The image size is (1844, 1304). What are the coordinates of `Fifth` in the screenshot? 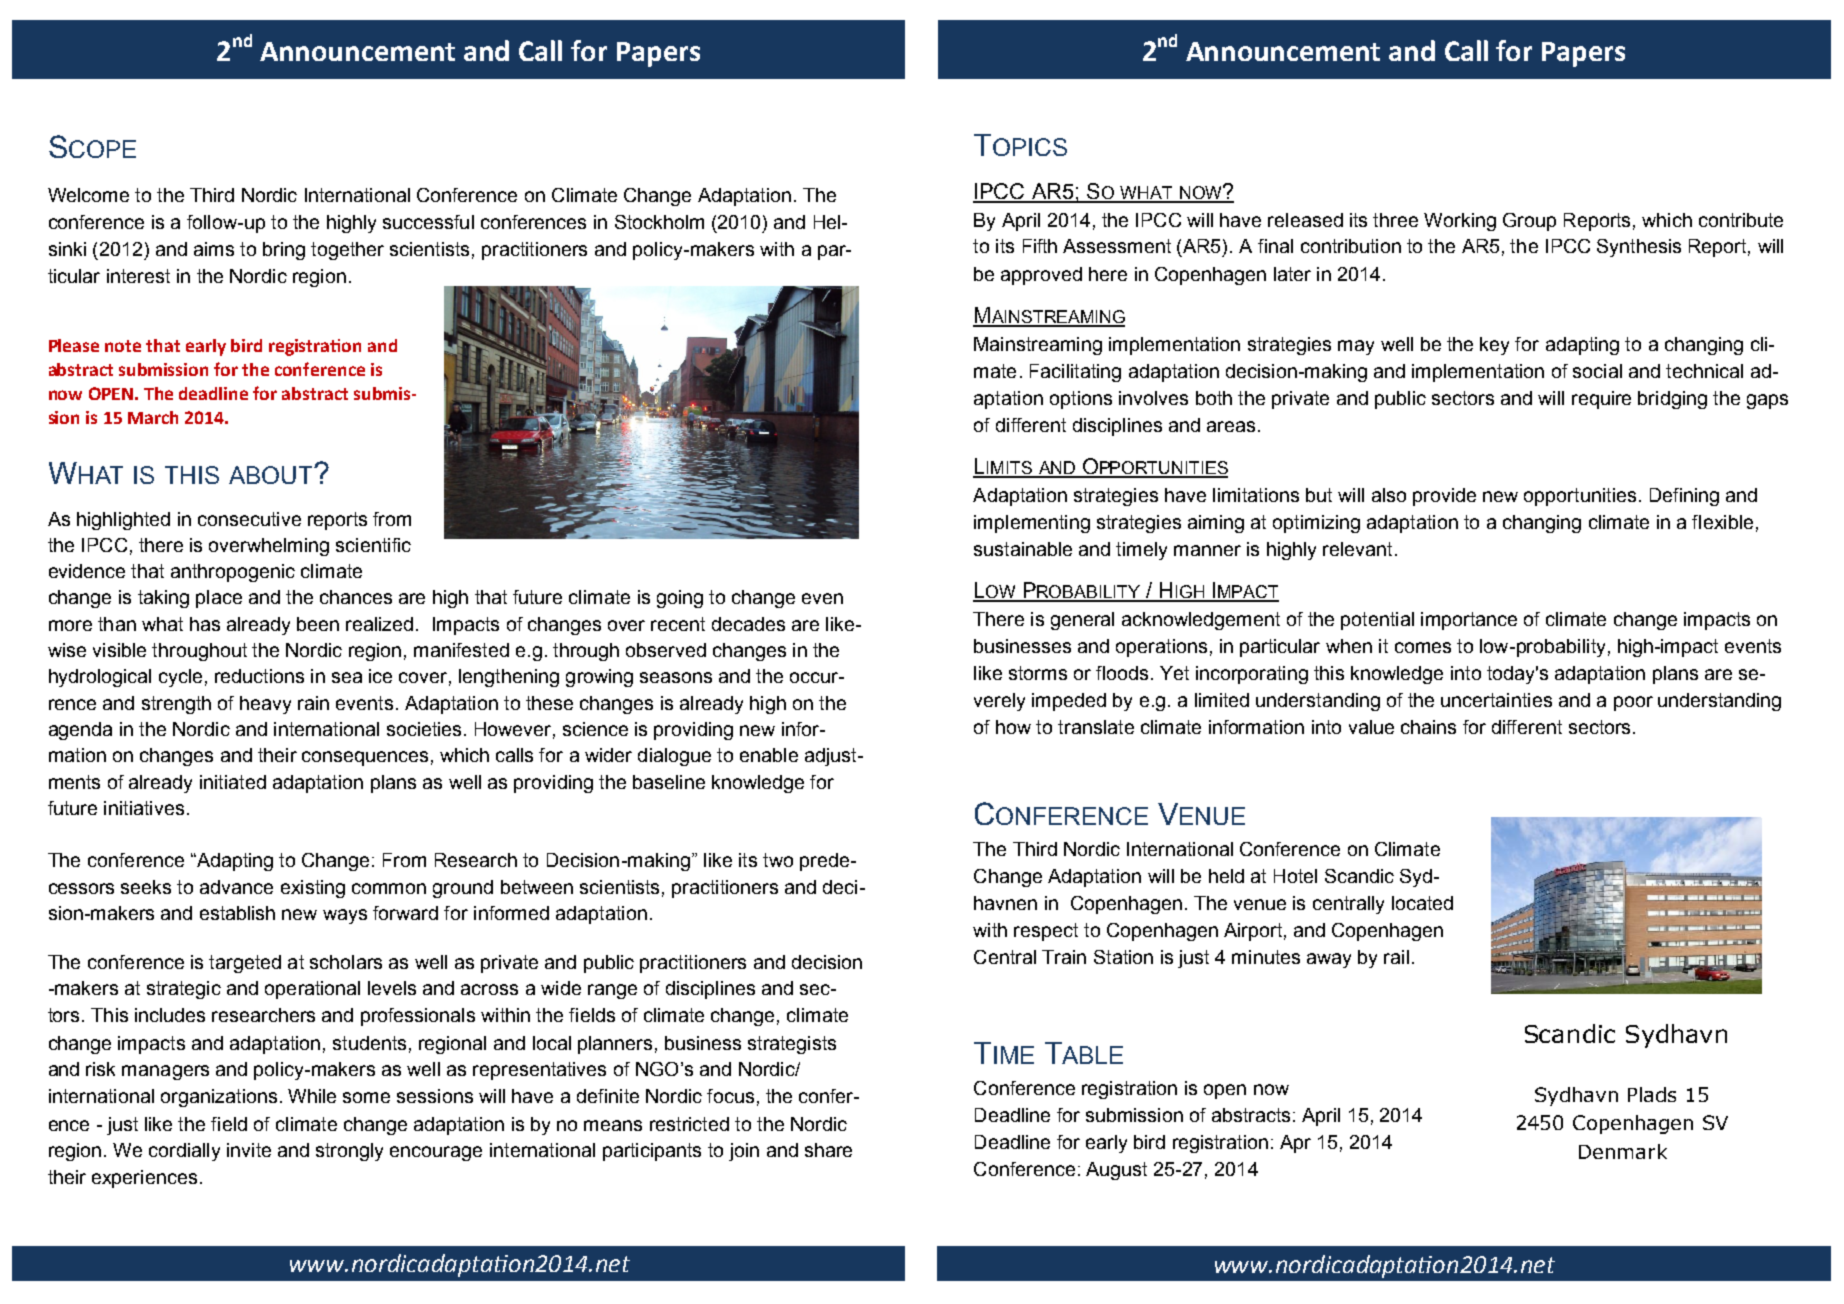 It's located at (1040, 246).
